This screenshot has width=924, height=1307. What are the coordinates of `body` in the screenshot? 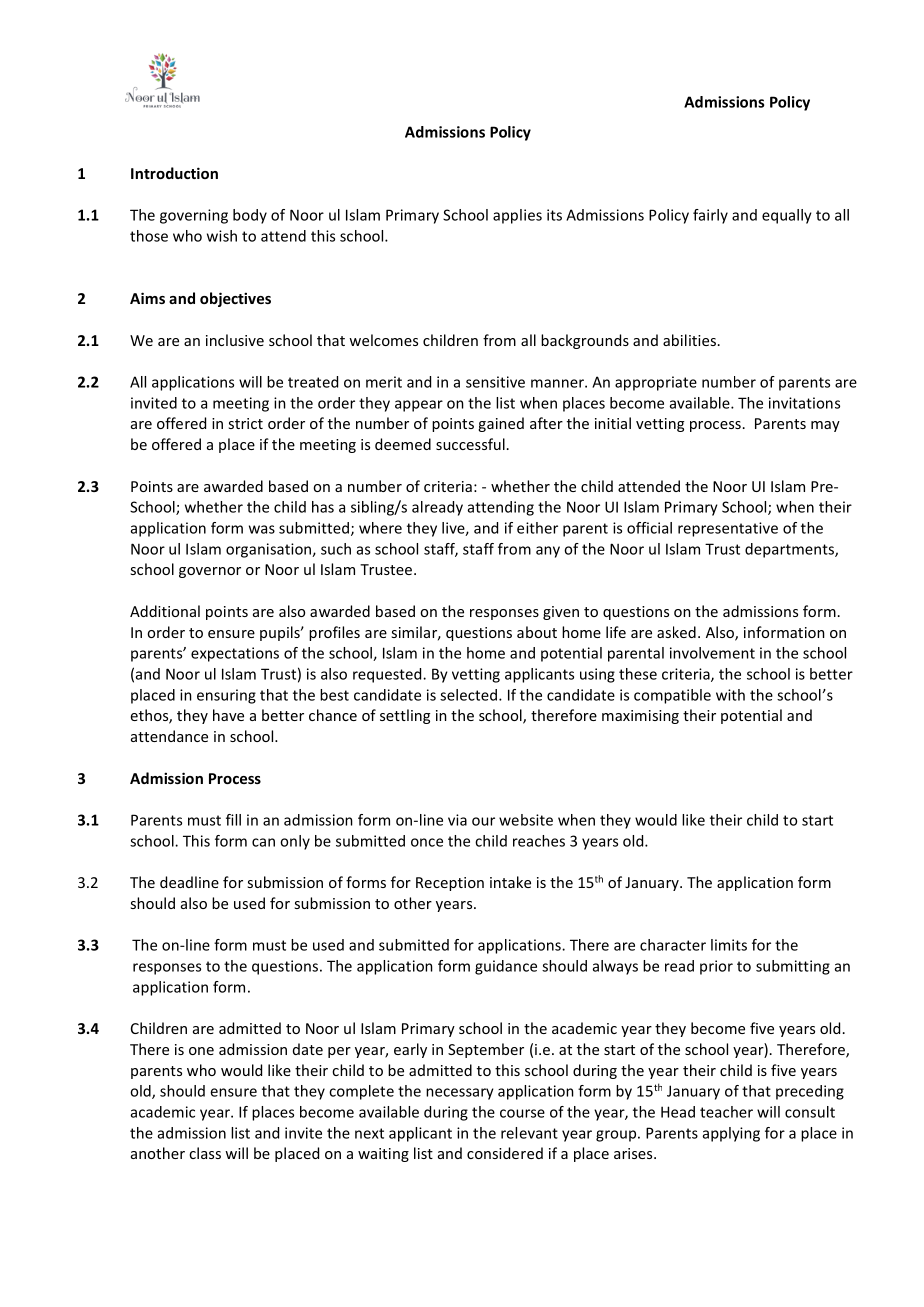 It's located at (250, 216).
